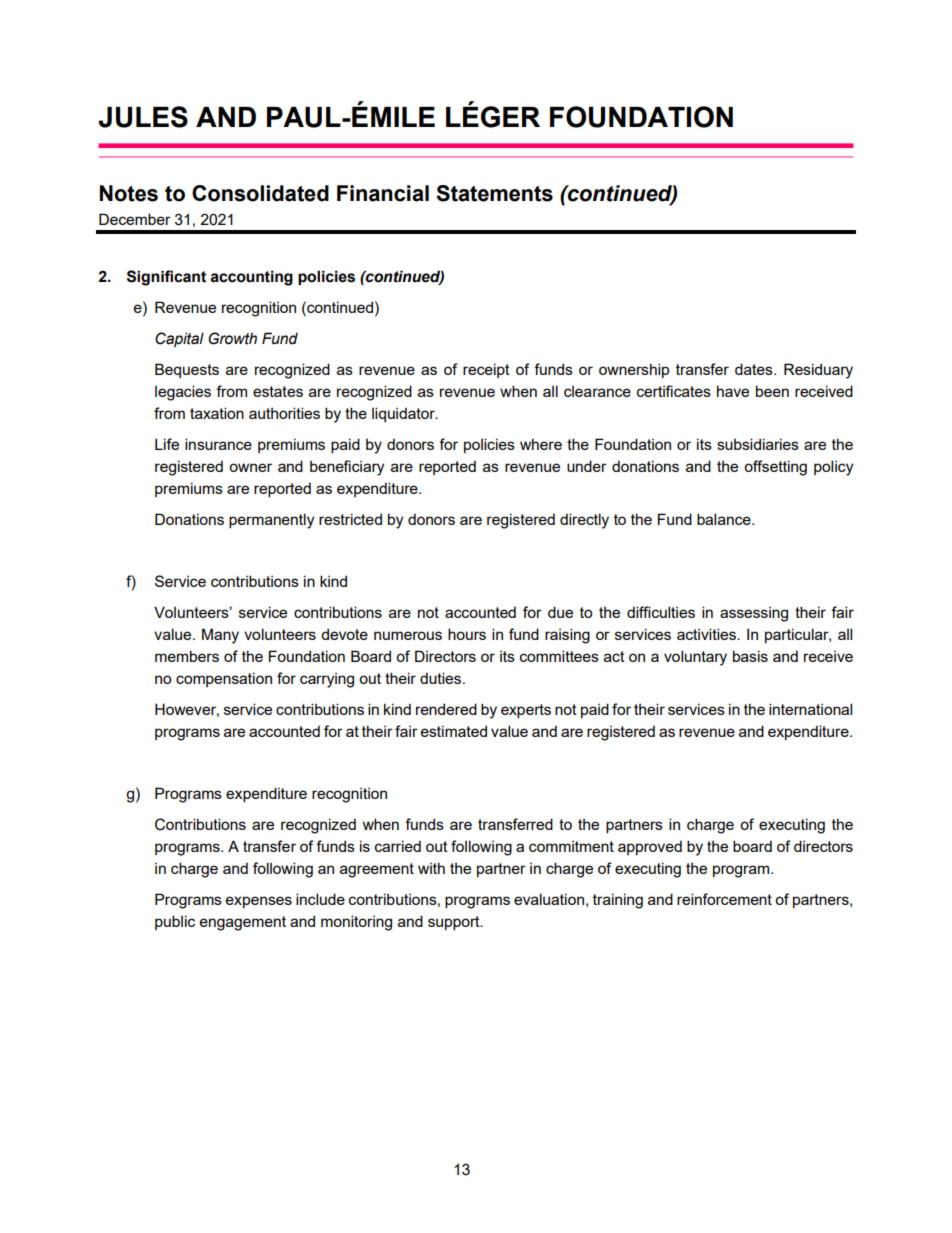 This document has width=952, height=1233. Describe the element at coordinates (494, 193) in the document. I see `Statements` at that location.
